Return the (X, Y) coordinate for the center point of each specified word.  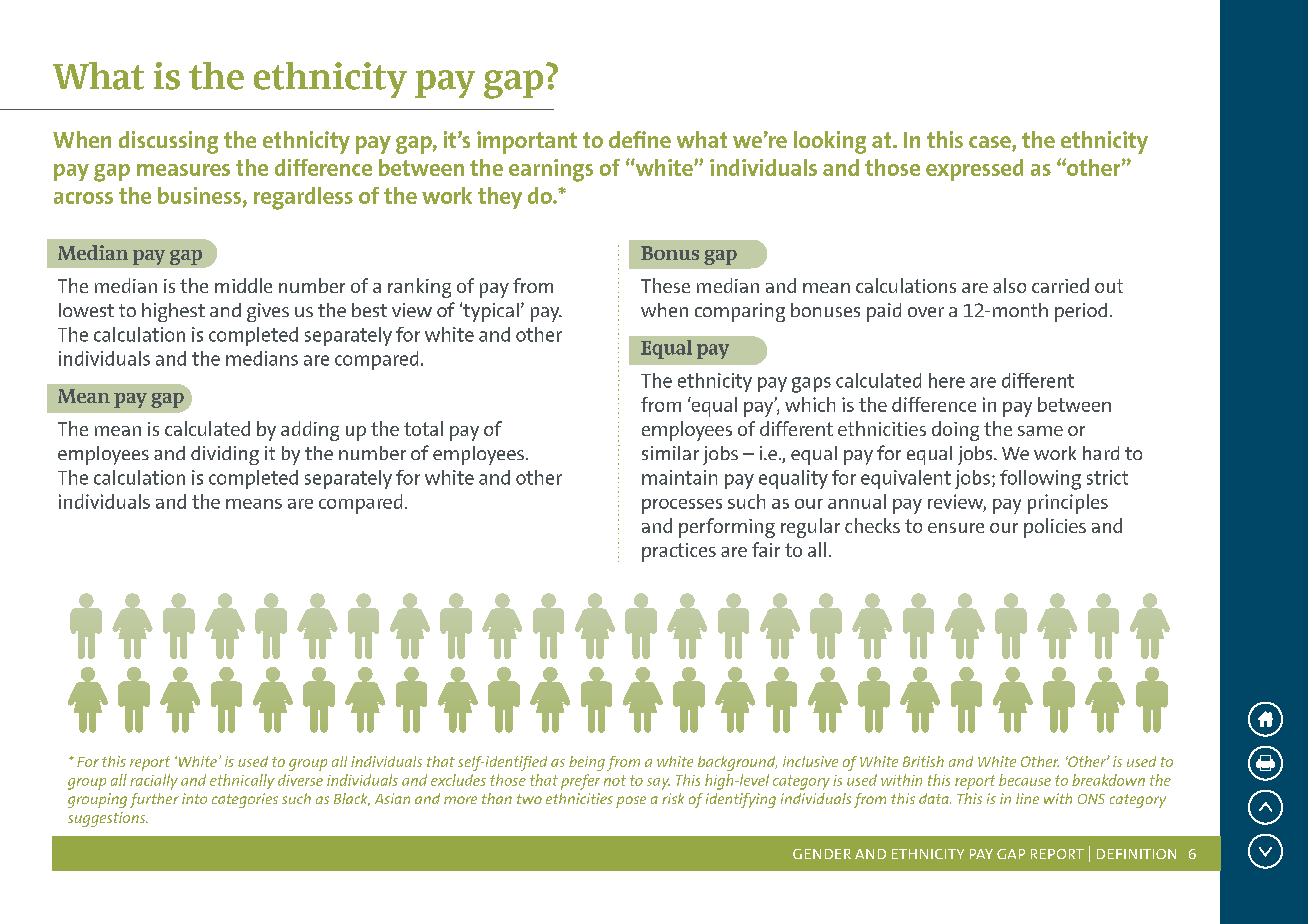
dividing (225, 455)
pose (631, 802)
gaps (811, 385)
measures (183, 170)
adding (310, 431)
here (947, 380)
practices (679, 552)
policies (1055, 528)
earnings (551, 170)
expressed (974, 170)
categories (245, 800)
